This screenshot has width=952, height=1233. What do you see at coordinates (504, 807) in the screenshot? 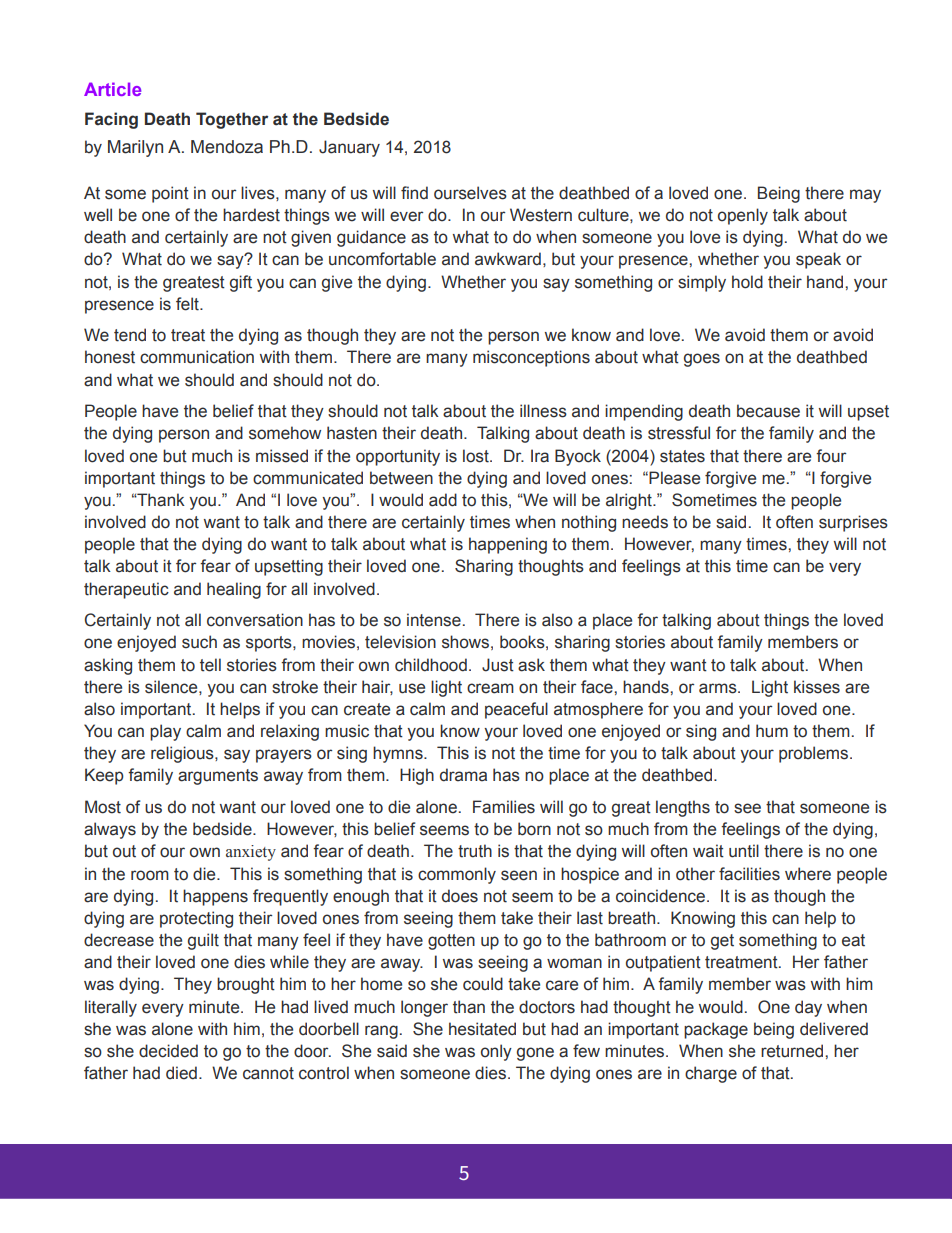
I see `Families` at bounding box center [504, 807].
